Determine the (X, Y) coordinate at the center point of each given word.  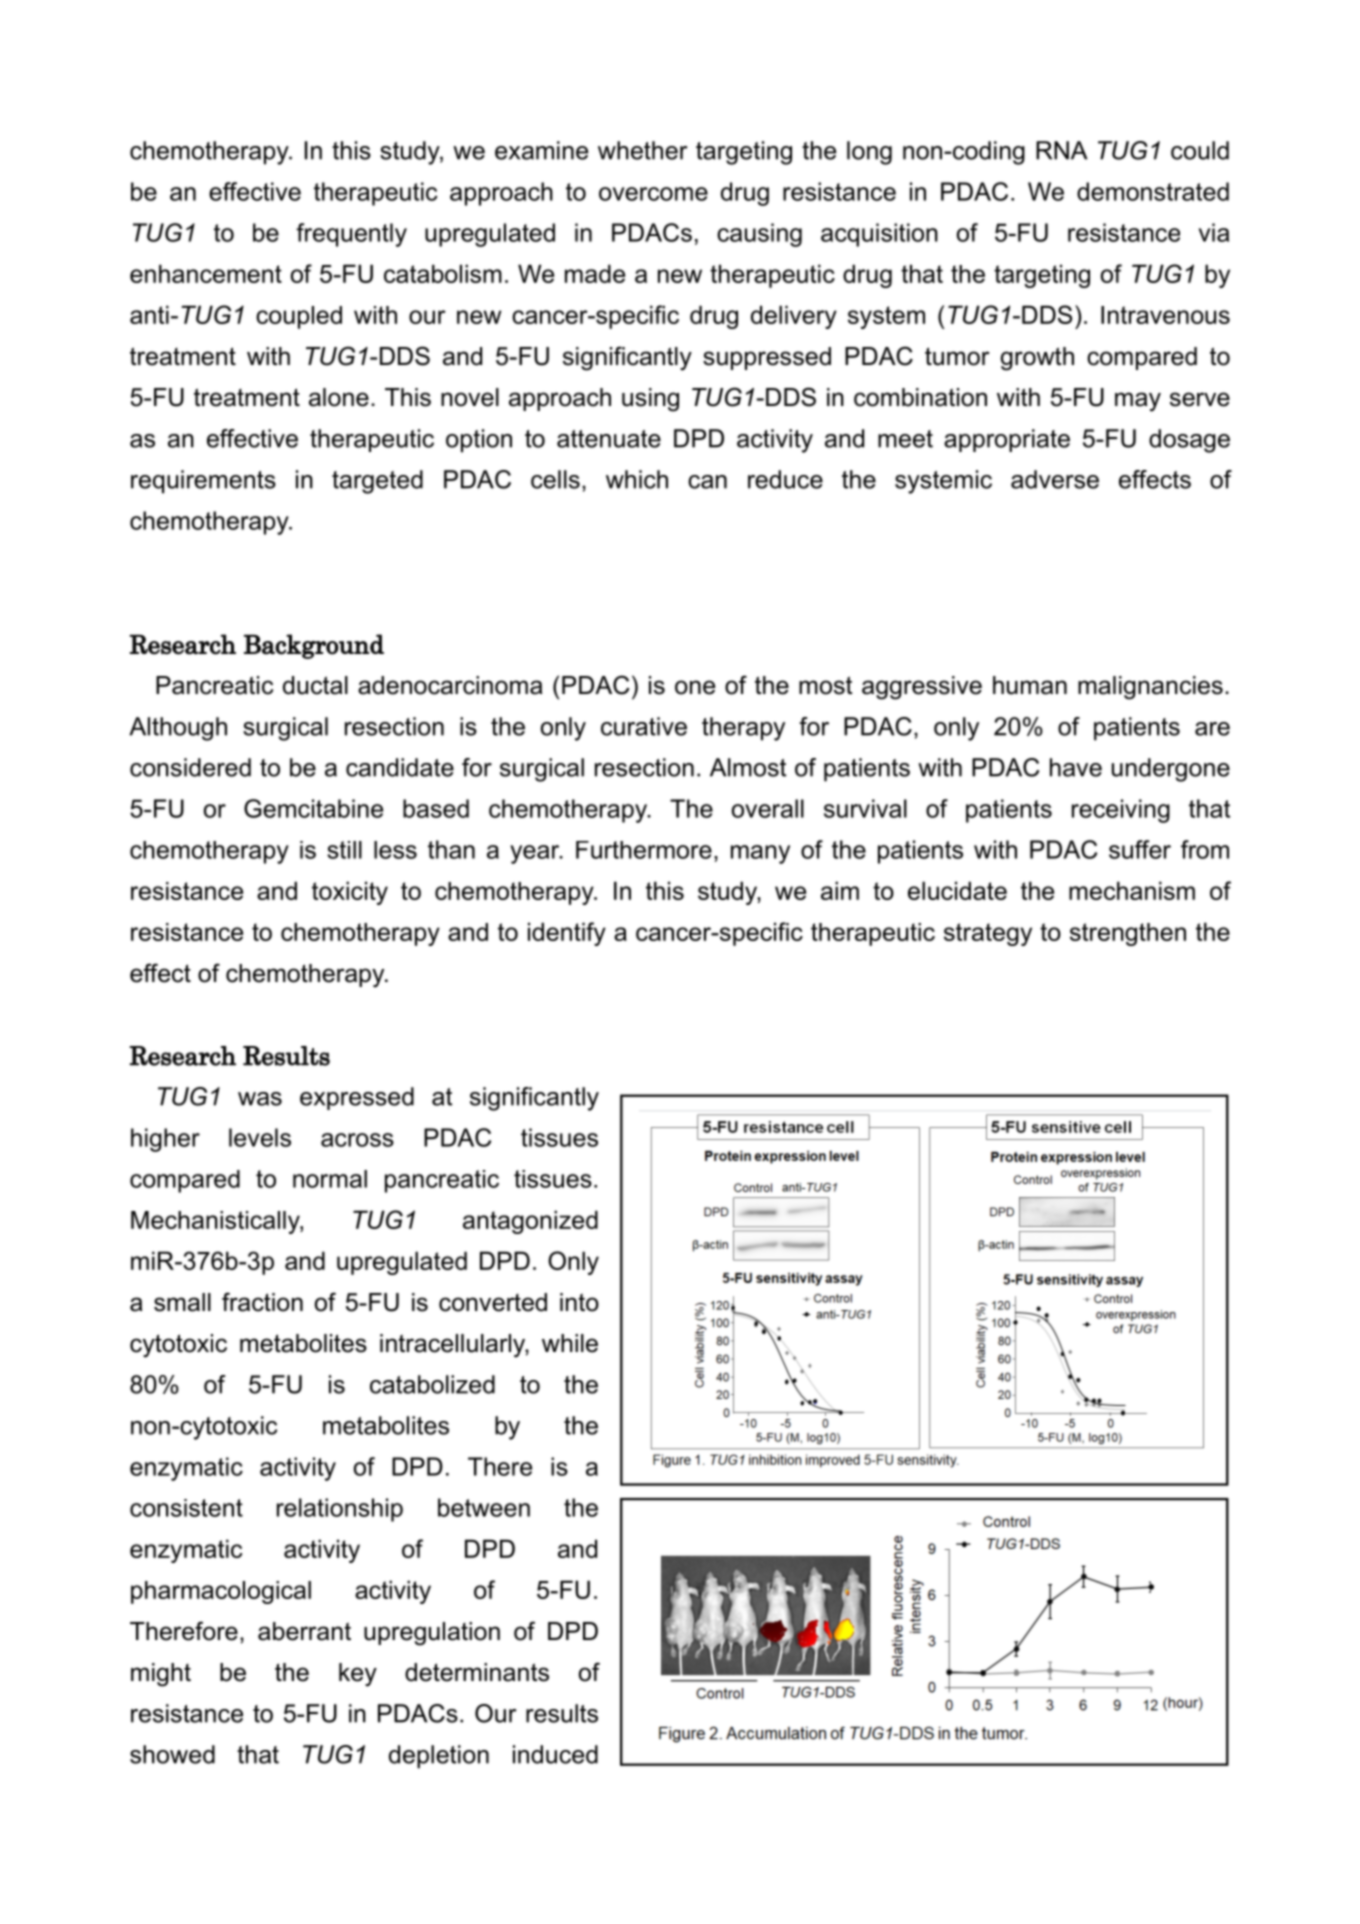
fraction (262, 1302)
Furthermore (644, 850)
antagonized (530, 1222)
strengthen (1128, 934)
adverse (1055, 479)
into (579, 1302)
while (570, 1343)
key (358, 1675)
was (260, 1099)
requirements (203, 482)
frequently (351, 235)
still (344, 850)
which (637, 479)
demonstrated (1153, 191)
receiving (1121, 811)
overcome (653, 194)
